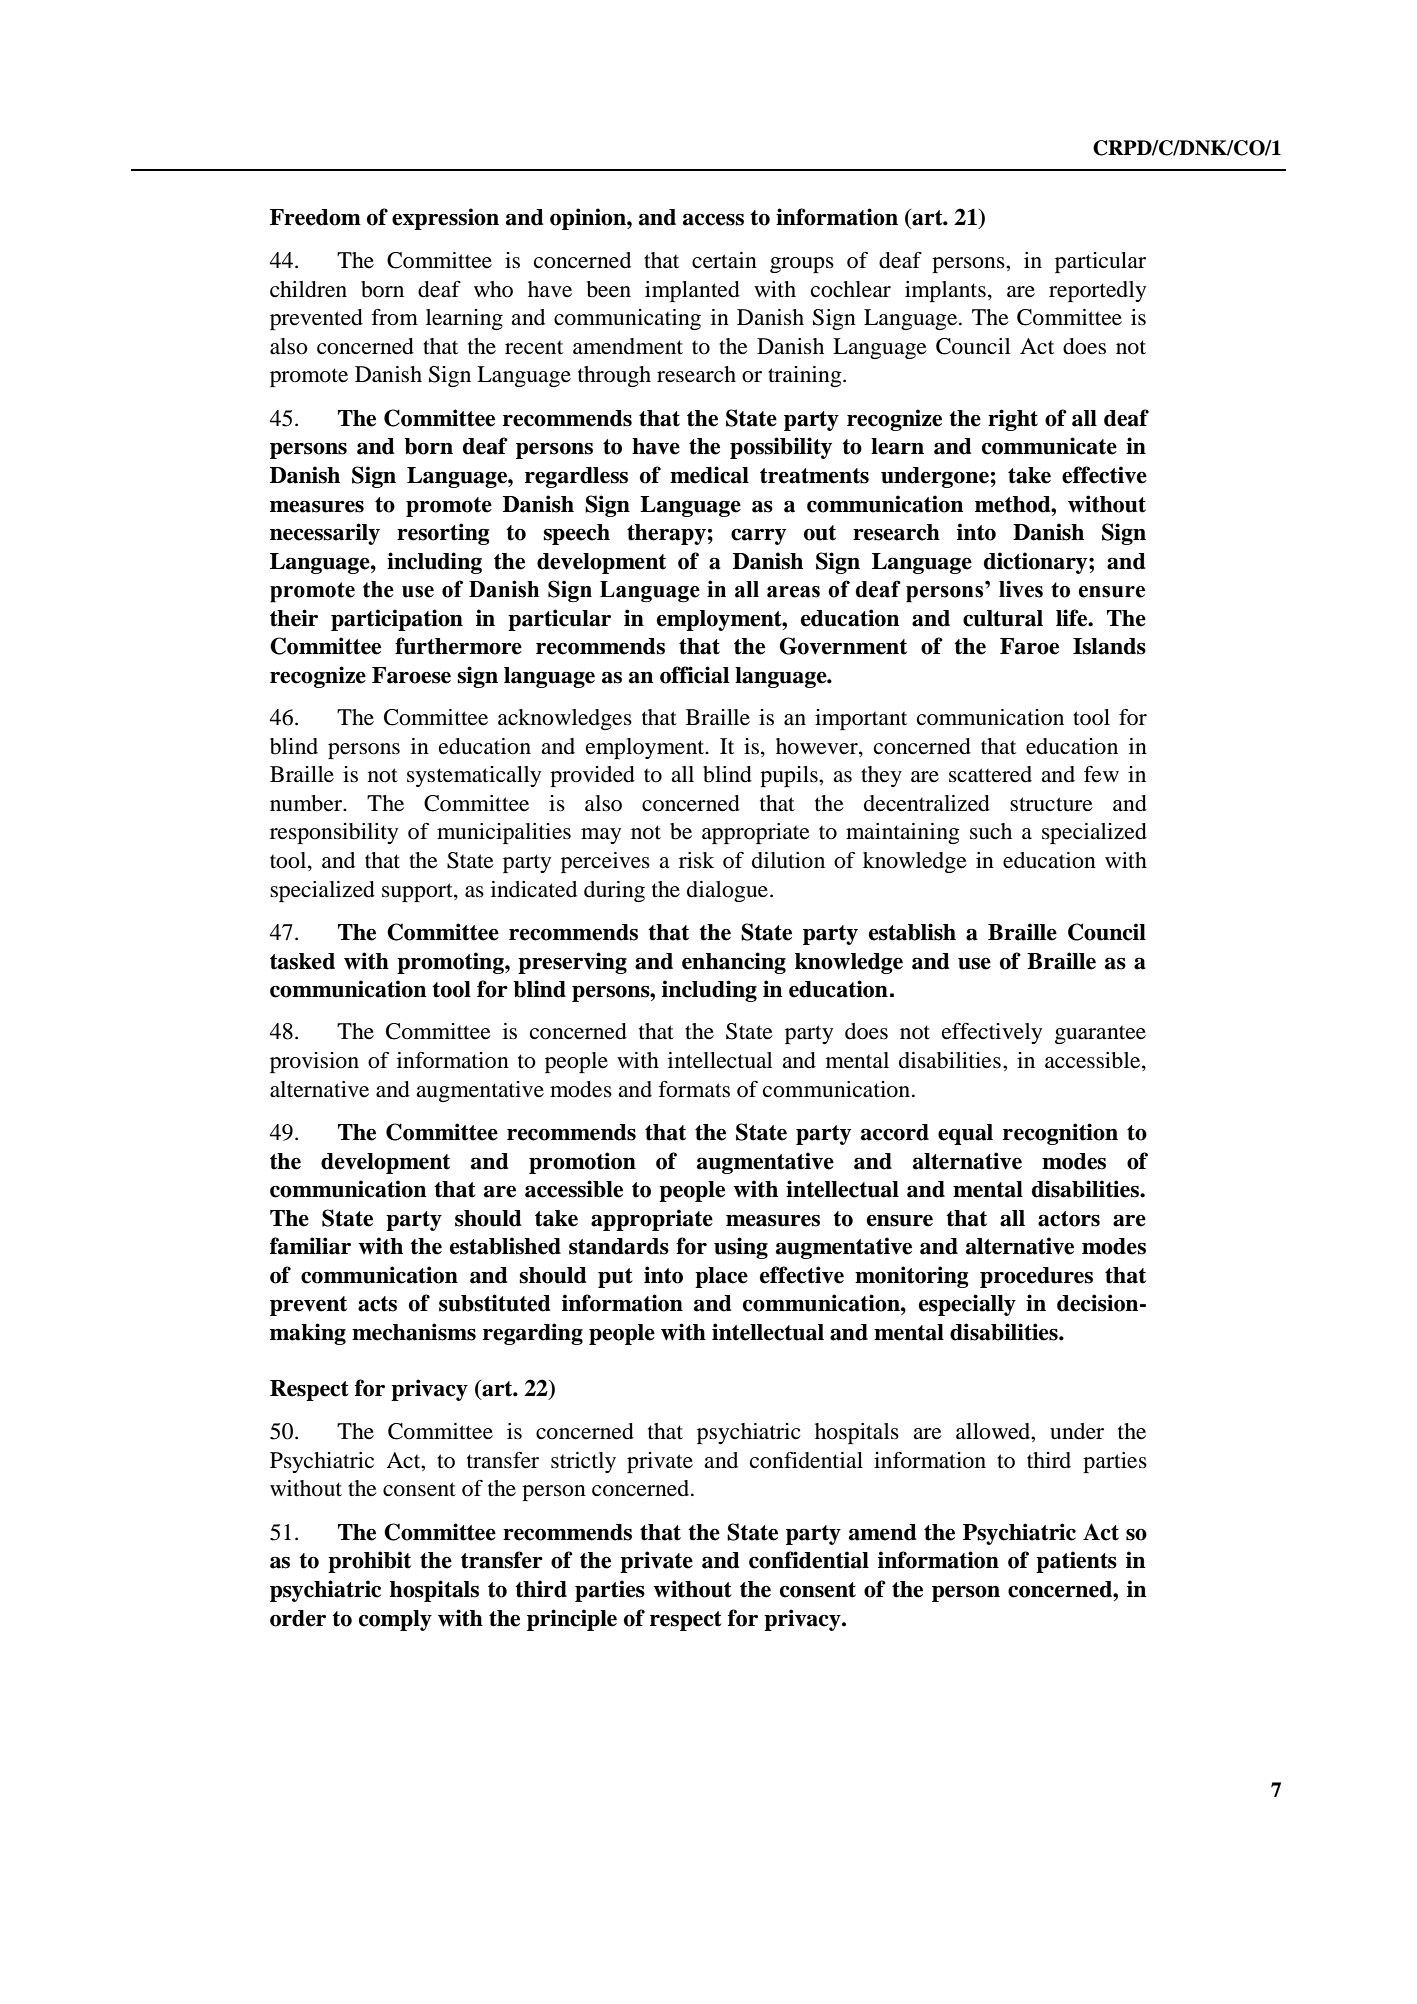 The width and height of the screenshot is (1417, 2004). What do you see at coordinates (369, 1562) in the screenshot?
I see `prohibit` at bounding box center [369, 1562].
